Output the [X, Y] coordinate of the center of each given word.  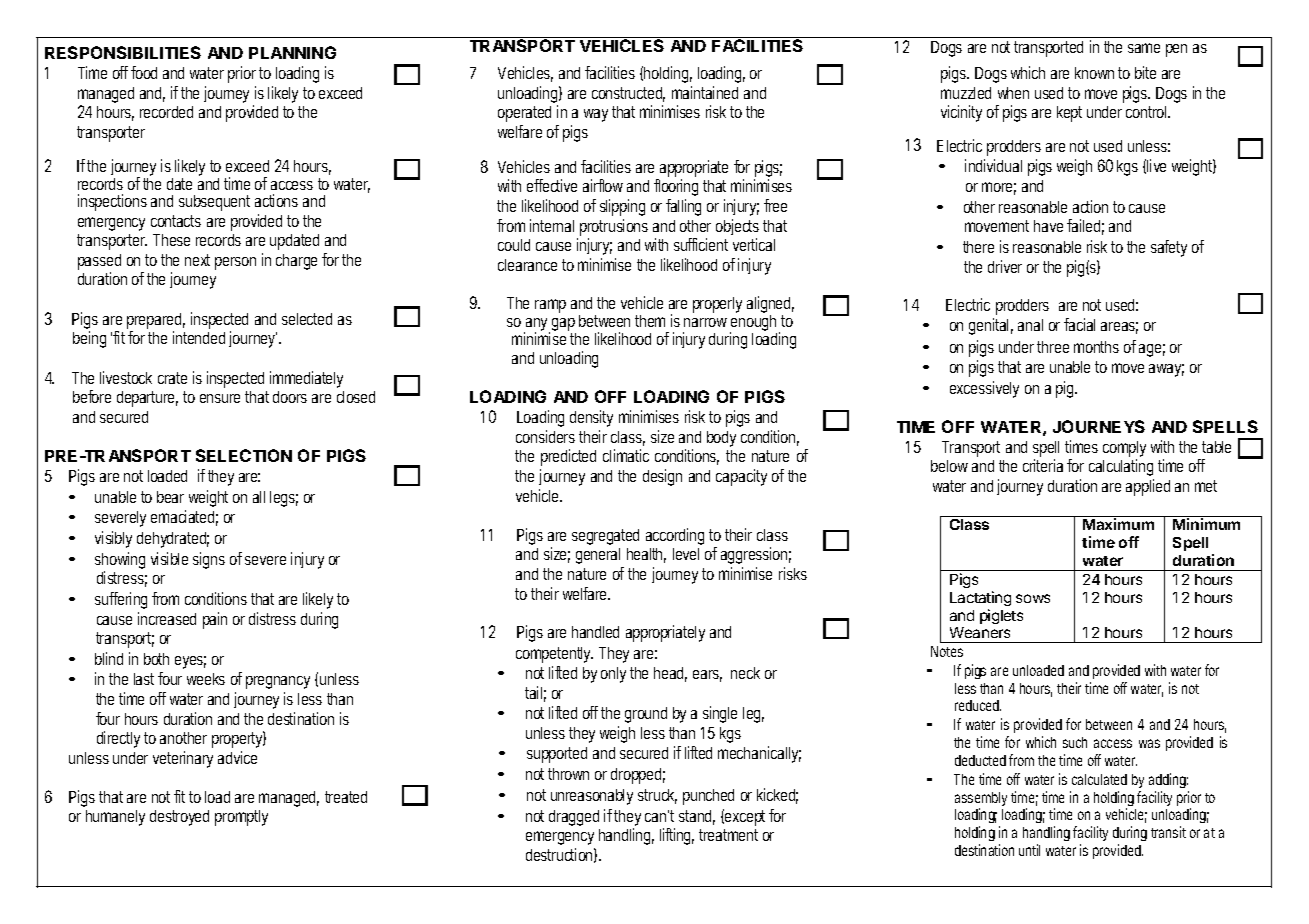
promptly [241, 818]
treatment [728, 835]
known [1094, 73]
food [144, 72]
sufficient [701, 244]
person [235, 263]
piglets [1001, 616]
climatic [626, 455]
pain [215, 620]
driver [1005, 266]
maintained [705, 92]
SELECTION [244, 455]
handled [595, 632]
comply [1124, 450]
